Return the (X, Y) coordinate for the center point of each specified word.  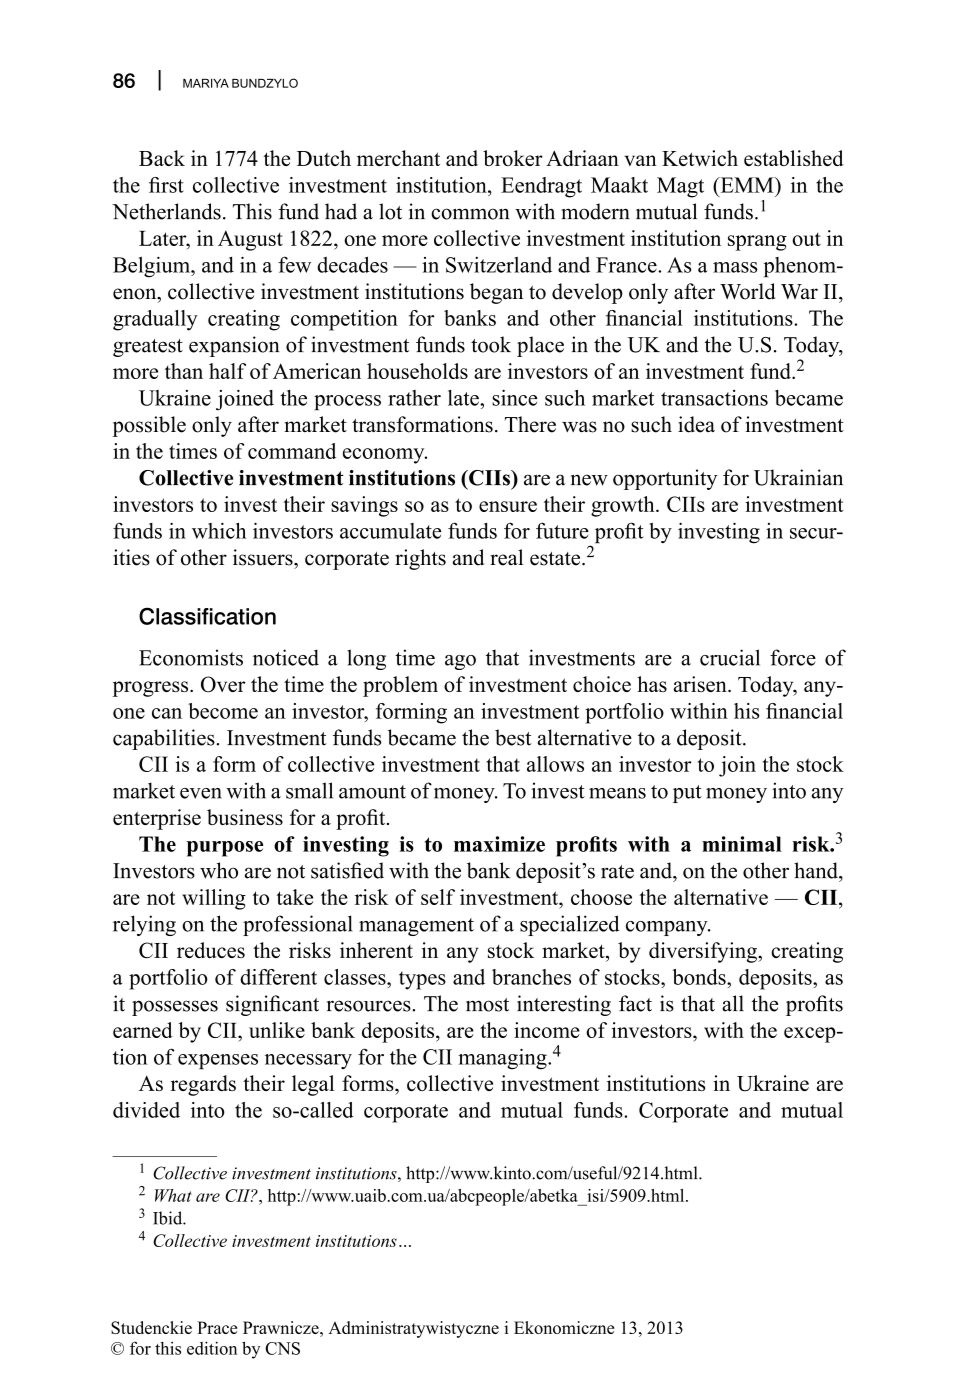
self (438, 897)
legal (313, 1085)
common (470, 214)
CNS (282, 1348)
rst (172, 186)
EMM (747, 185)
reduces (211, 950)
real (506, 557)
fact (635, 1003)
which (219, 530)
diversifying (704, 952)
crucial (730, 657)
